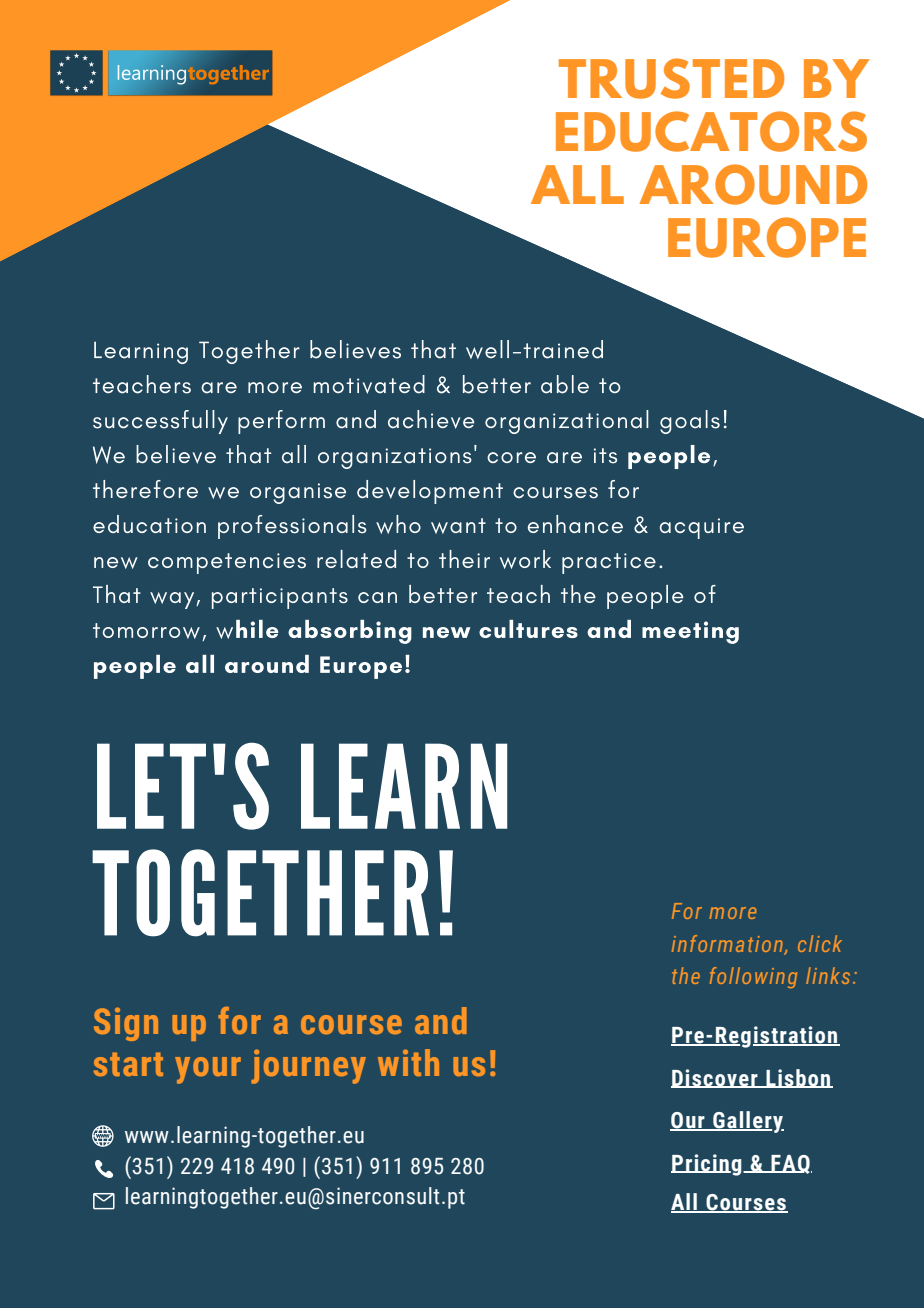 This page has width=924, height=1308. What do you see at coordinates (671, 78) in the page?
I see `TRUSTED` at bounding box center [671, 78].
